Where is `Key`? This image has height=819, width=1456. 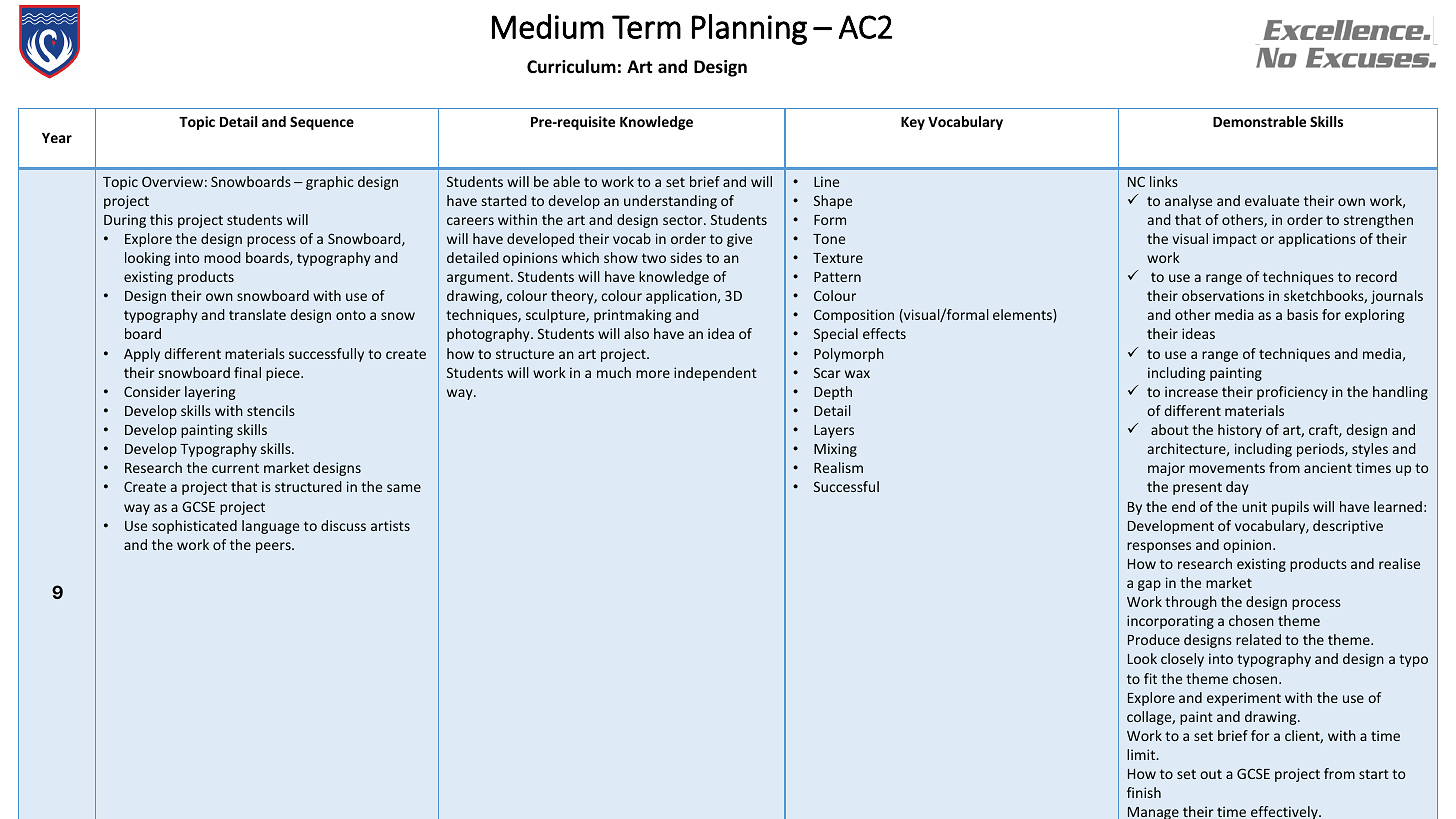
Key is located at coordinates (913, 123).
